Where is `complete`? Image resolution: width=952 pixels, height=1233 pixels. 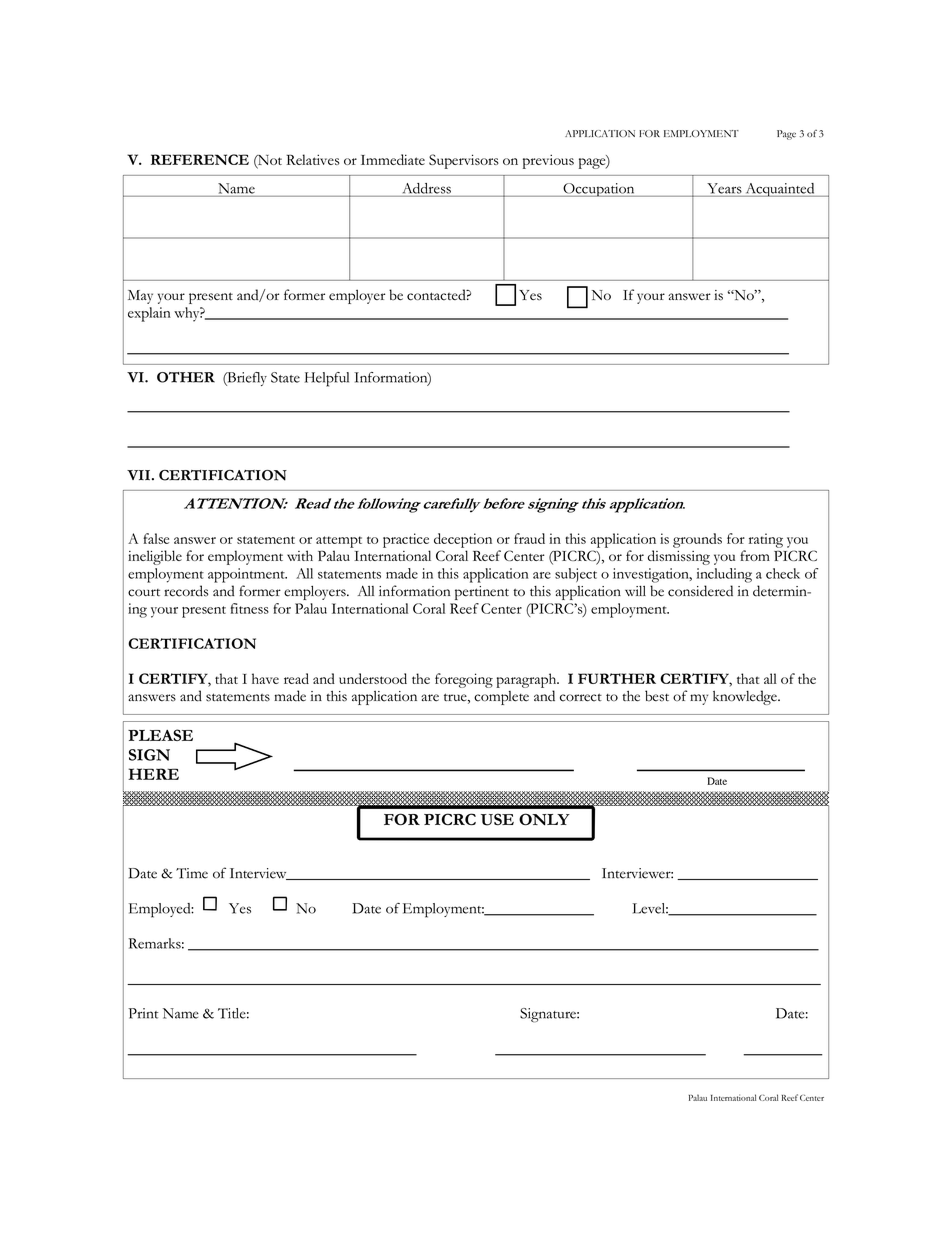 complete is located at coordinates (501, 698).
